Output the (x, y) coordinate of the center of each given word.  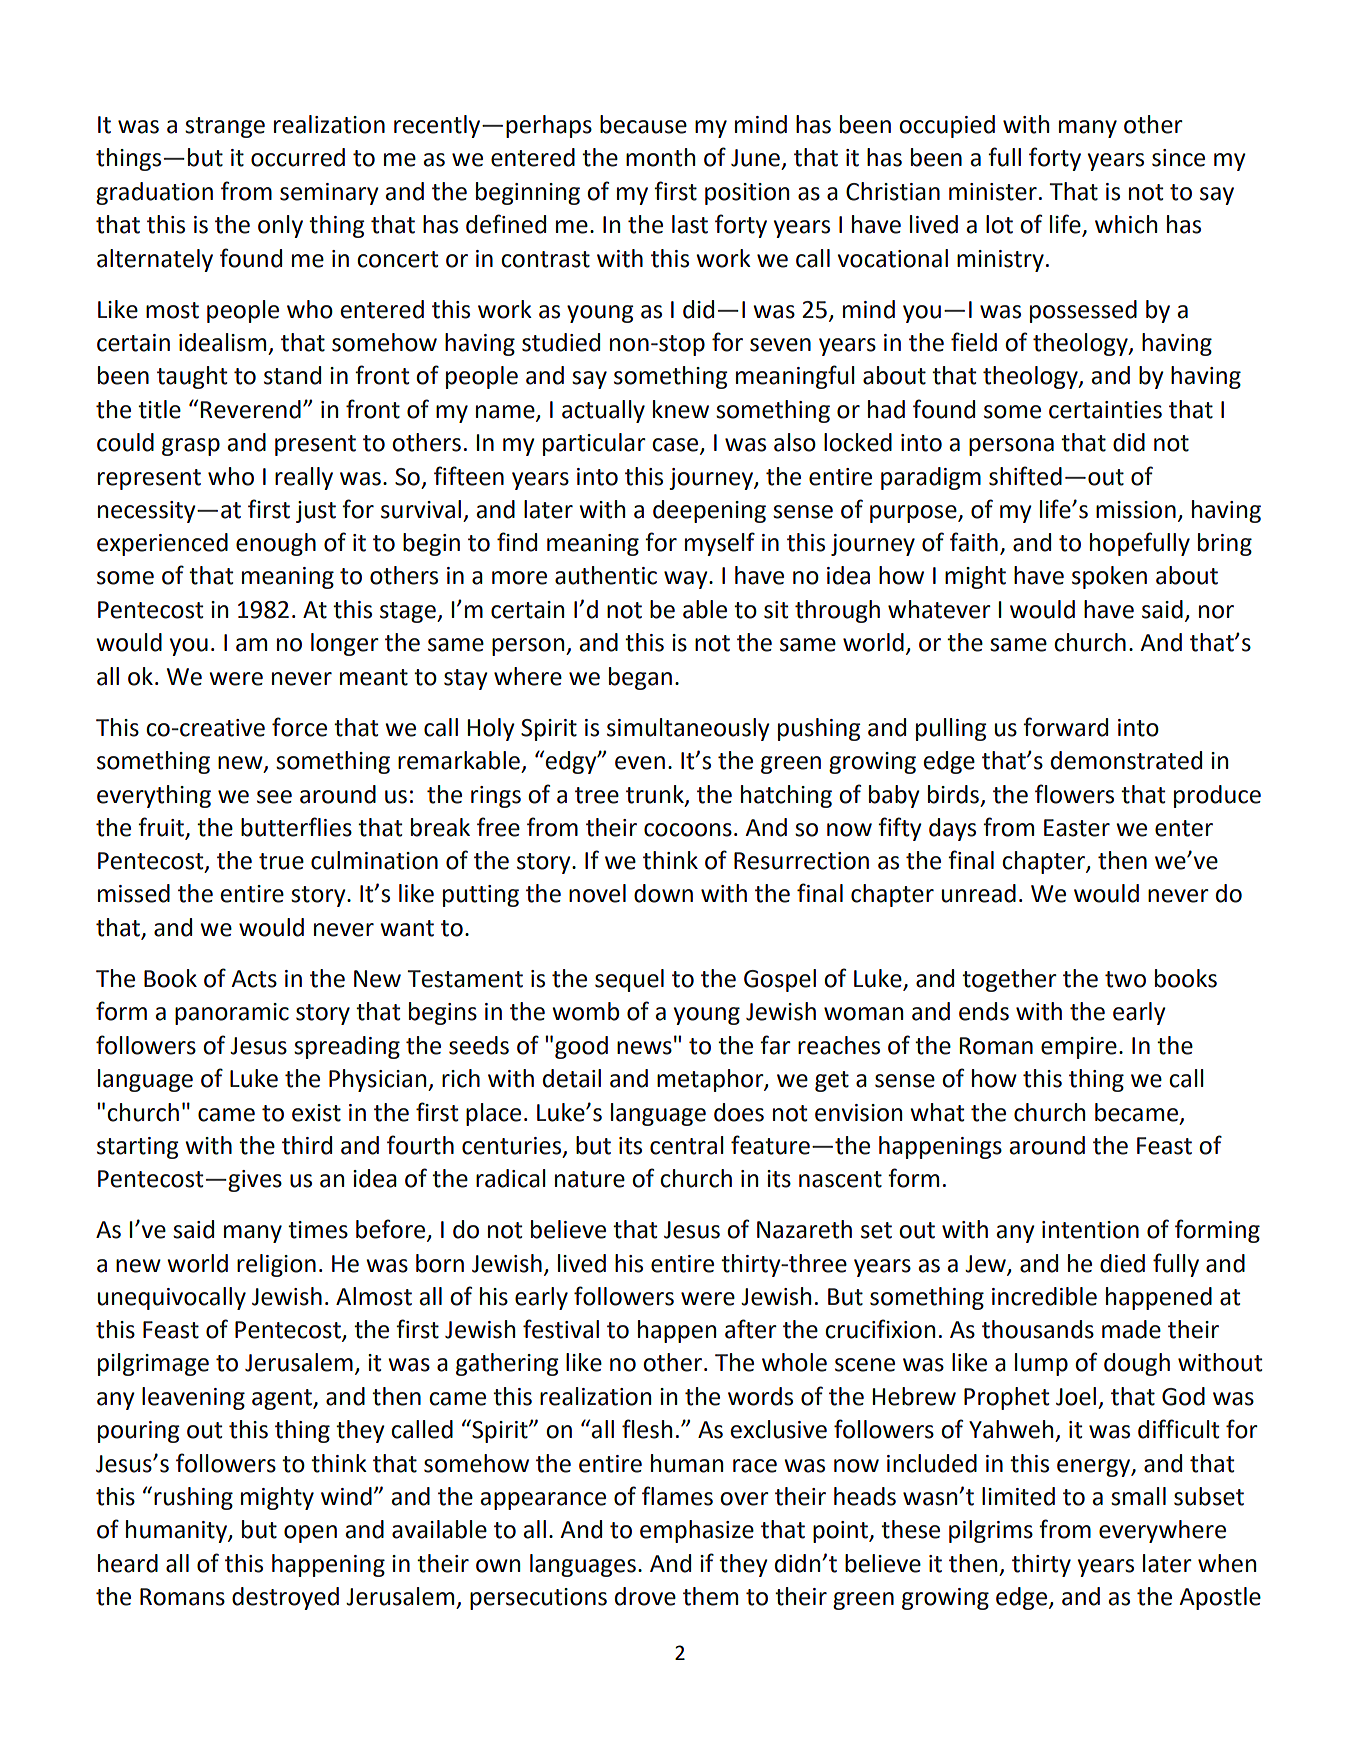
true (281, 861)
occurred (298, 157)
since (1178, 158)
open (310, 1534)
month (660, 157)
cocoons (688, 830)
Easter (1077, 828)
